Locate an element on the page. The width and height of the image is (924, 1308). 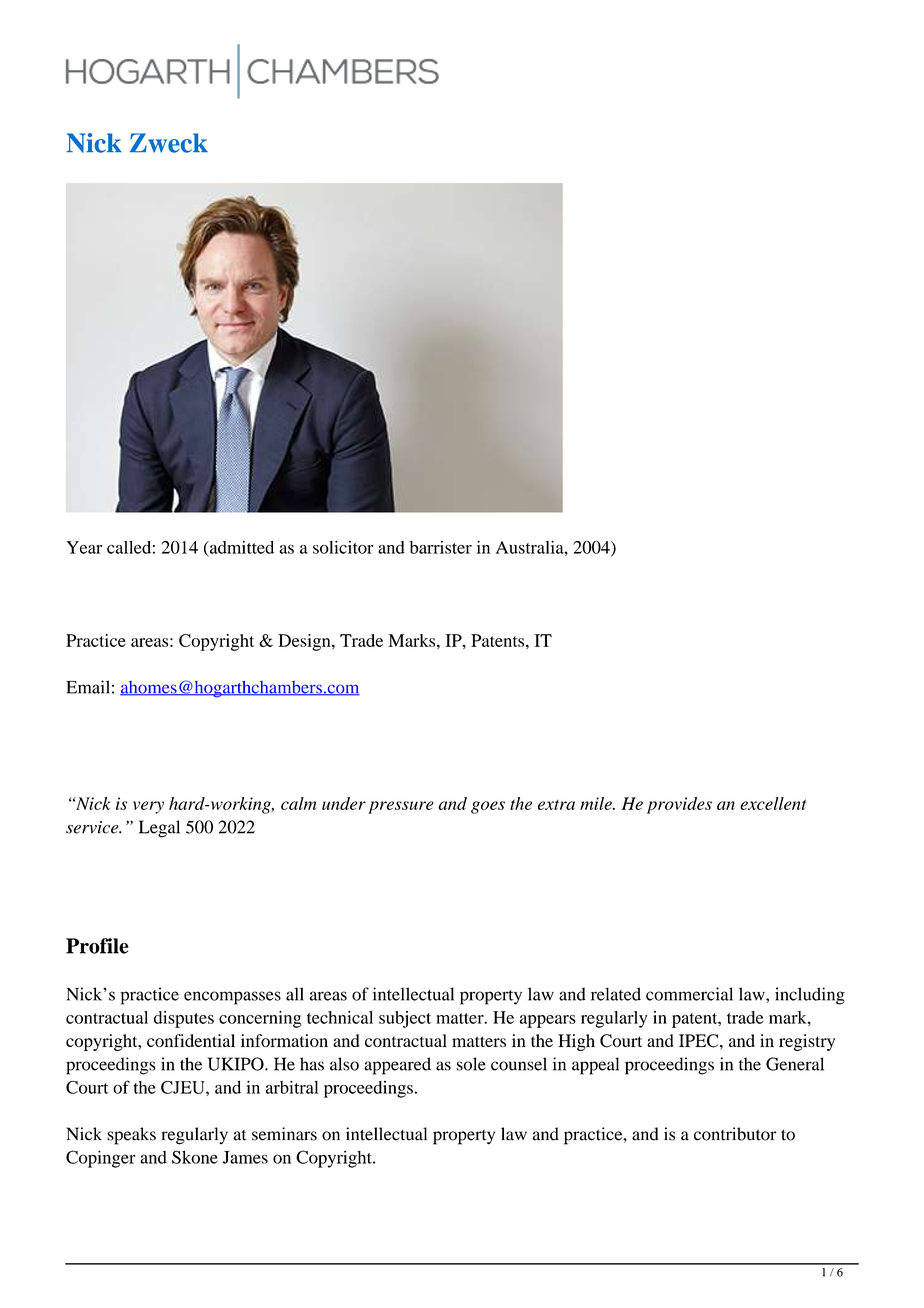
contributor is located at coordinates (735, 1134).
